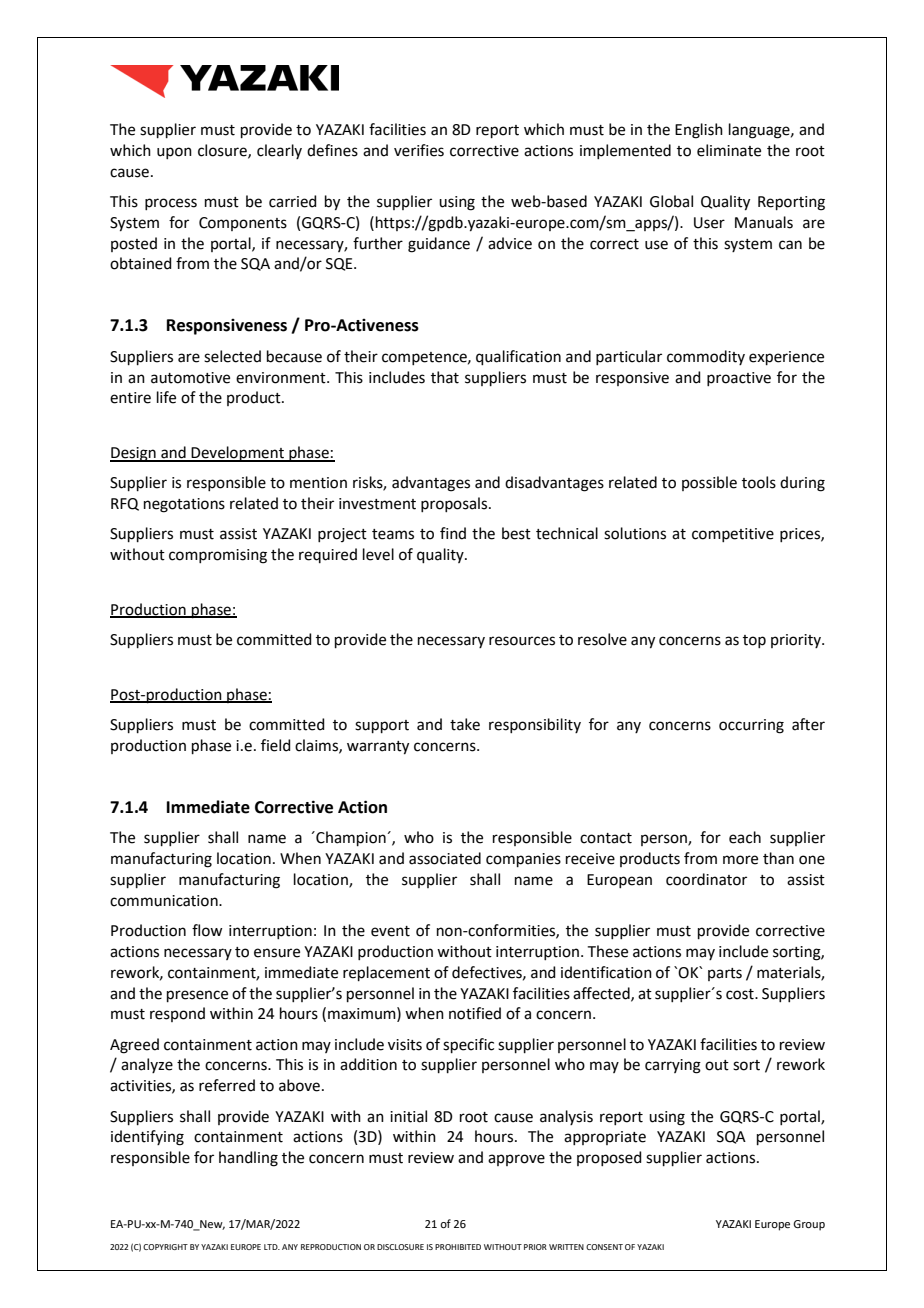 This screenshot has width=924, height=1308. I want to click on field, so click(276, 745).
